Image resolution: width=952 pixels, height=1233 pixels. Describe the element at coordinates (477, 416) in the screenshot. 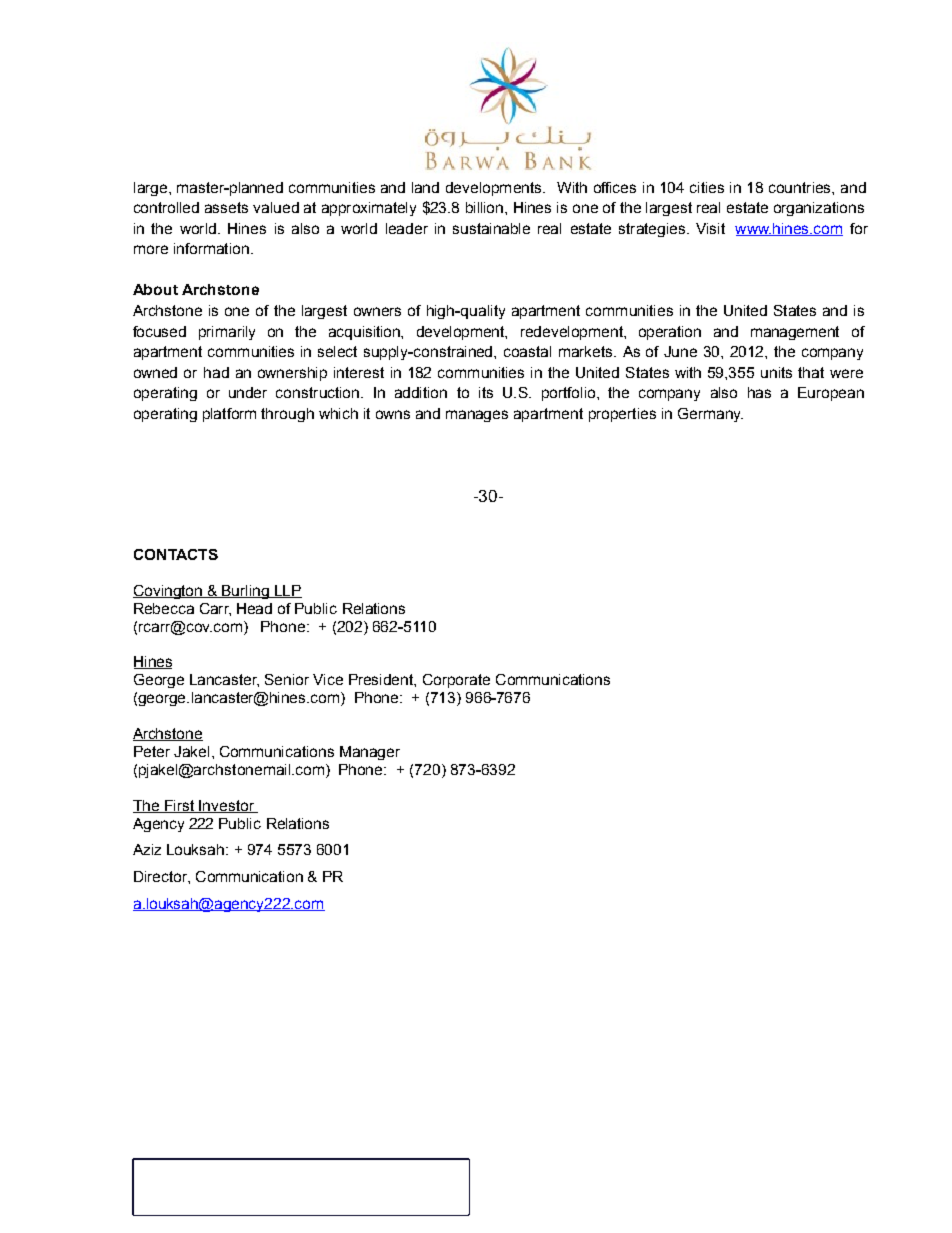

I see `manages` at that location.
